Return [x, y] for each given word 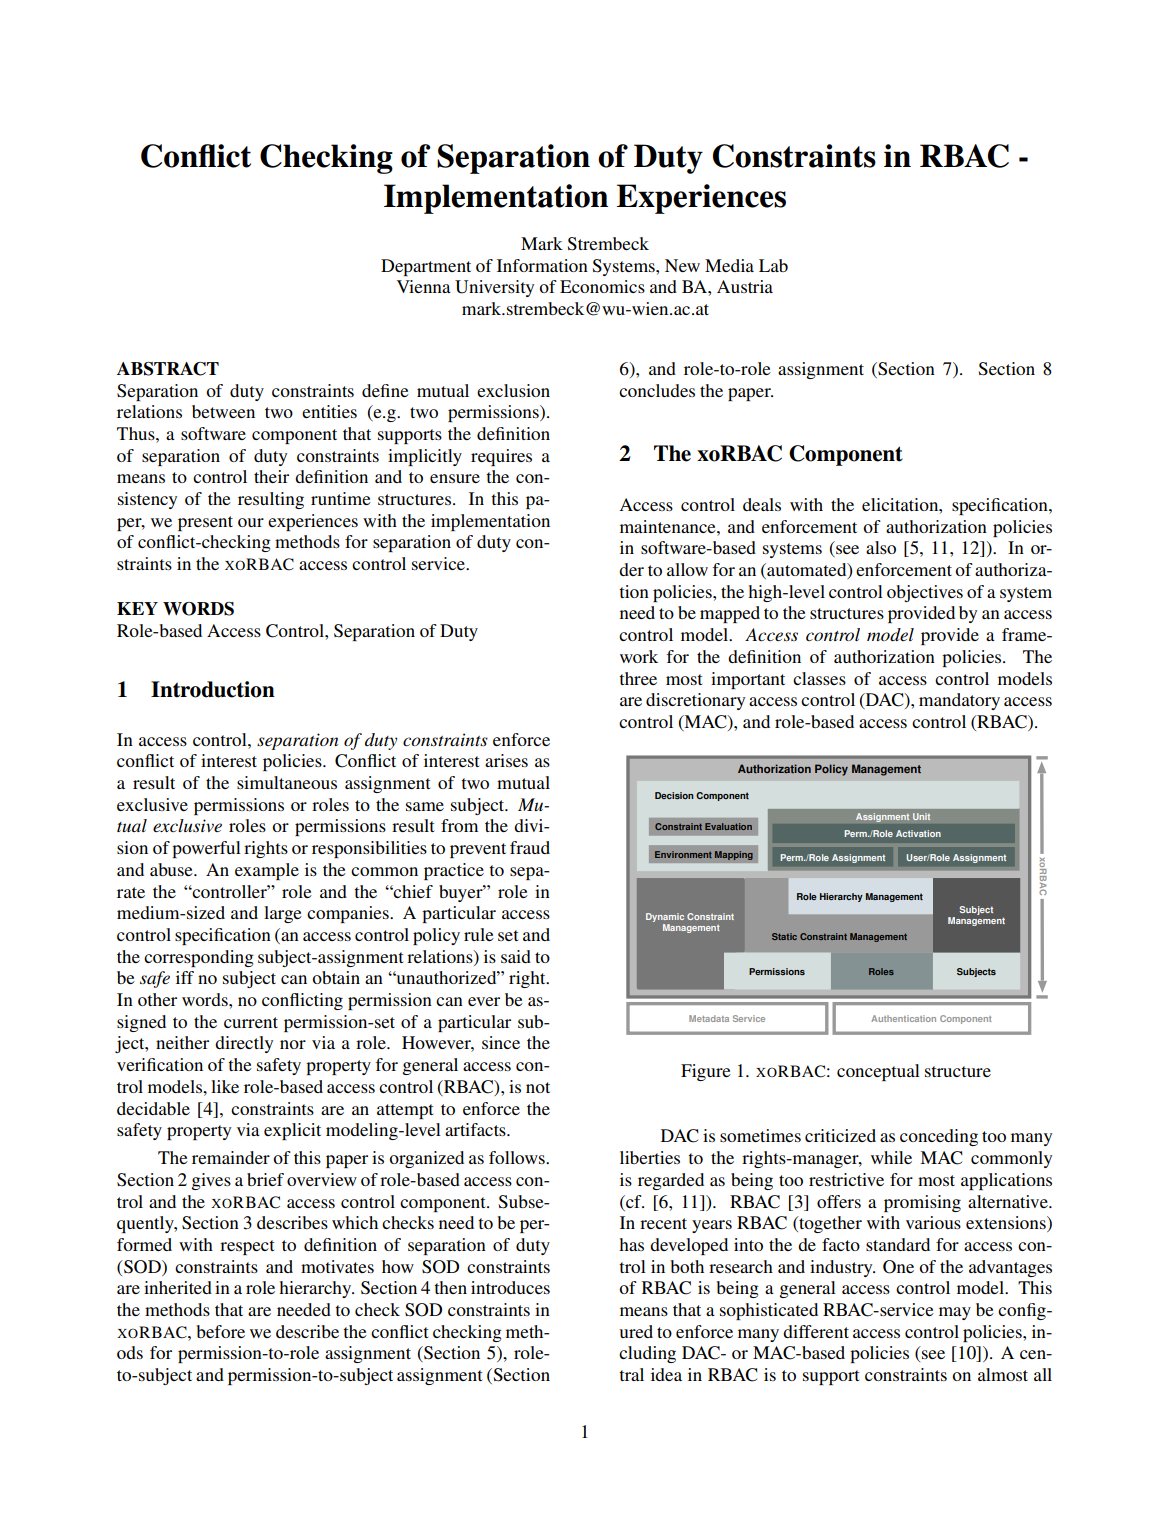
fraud [530, 847]
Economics [602, 286]
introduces [510, 1287]
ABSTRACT [168, 369]
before [220, 1331]
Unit [921, 816]
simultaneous [287, 782]
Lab [773, 265]
